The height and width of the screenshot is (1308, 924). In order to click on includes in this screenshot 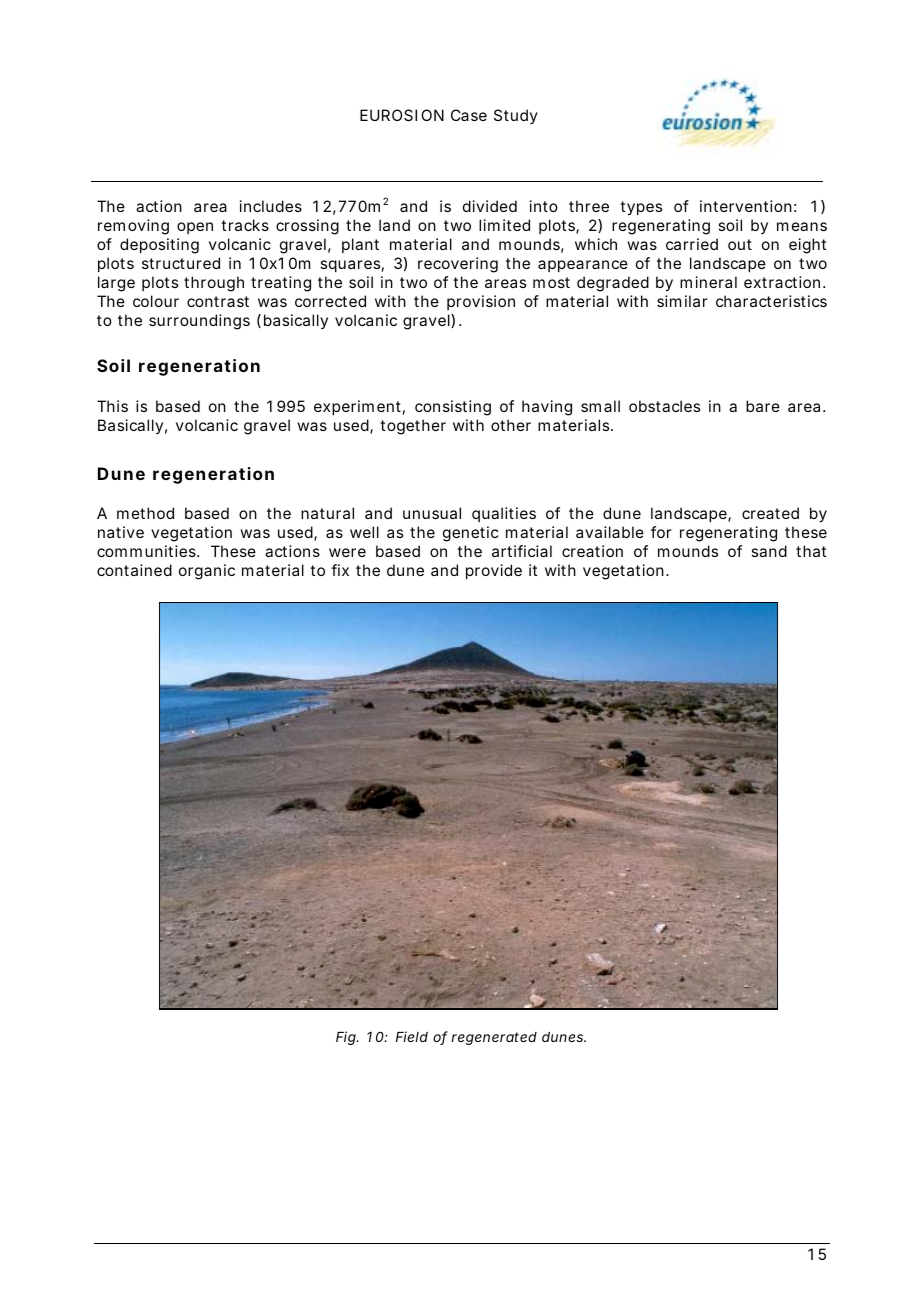, I will do `click(271, 206)`.
